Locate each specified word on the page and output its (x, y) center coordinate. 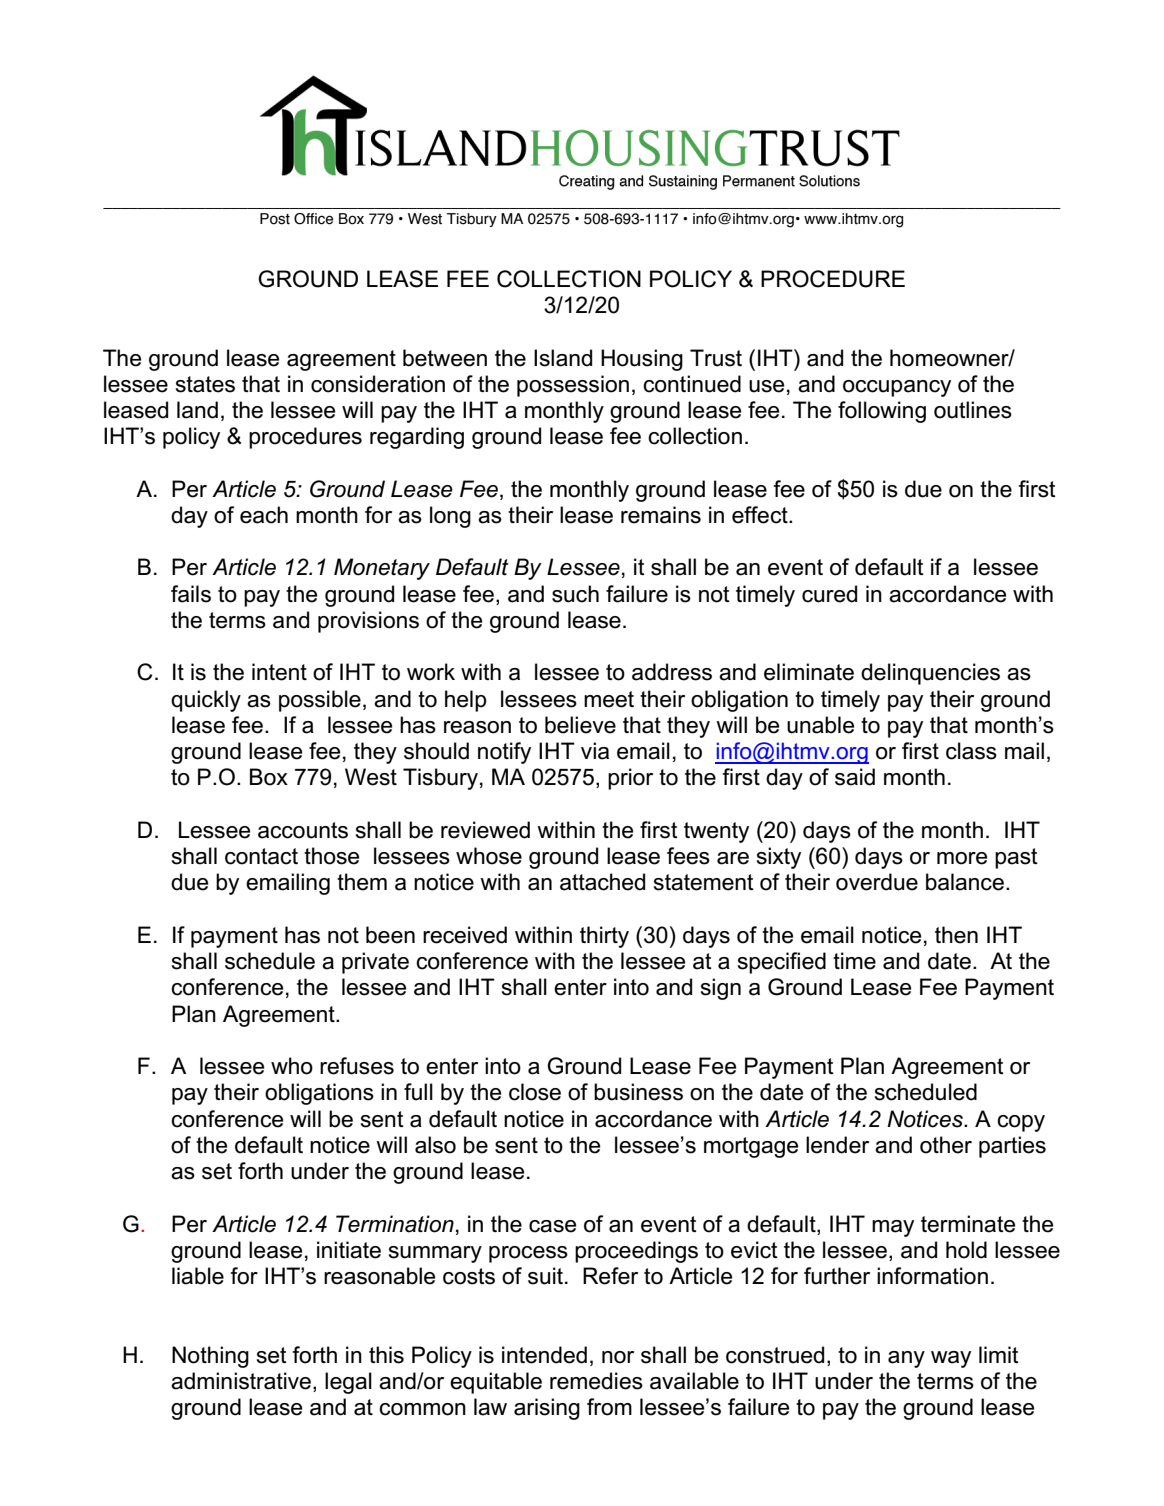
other (946, 1145)
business (638, 1092)
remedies (596, 1381)
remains (661, 515)
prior (630, 779)
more (962, 858)
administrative (242, 1382)
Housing (642, 360)
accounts (303, 830)
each (264, 515)
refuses (357, 1066)
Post (275, 219)
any (906, 1359)
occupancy (897, 388)
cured (829, 594)
